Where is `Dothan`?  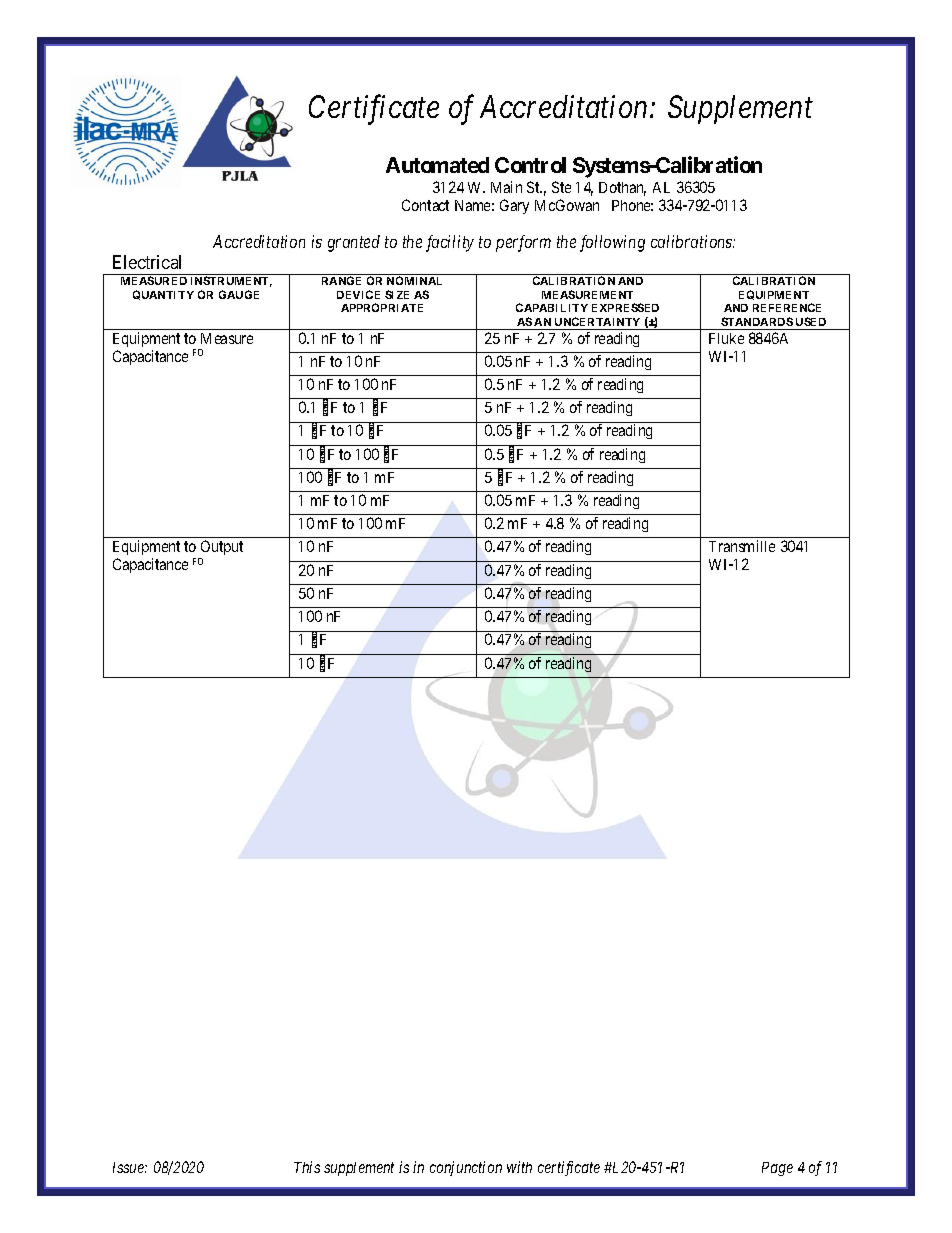
Dothan is located at coordinates (622, 189).
